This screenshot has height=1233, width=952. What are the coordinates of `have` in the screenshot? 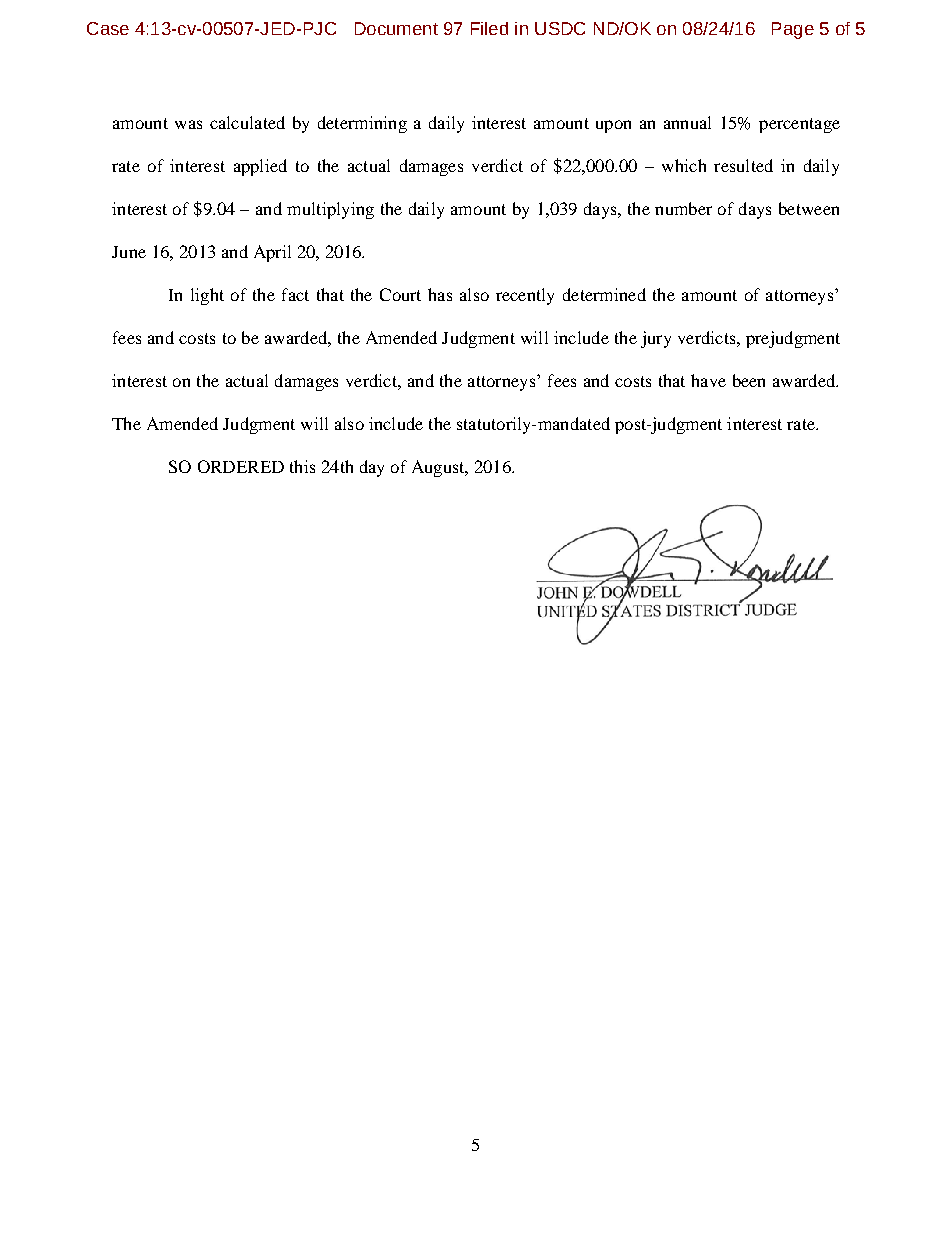 It's located at (708, 380).
